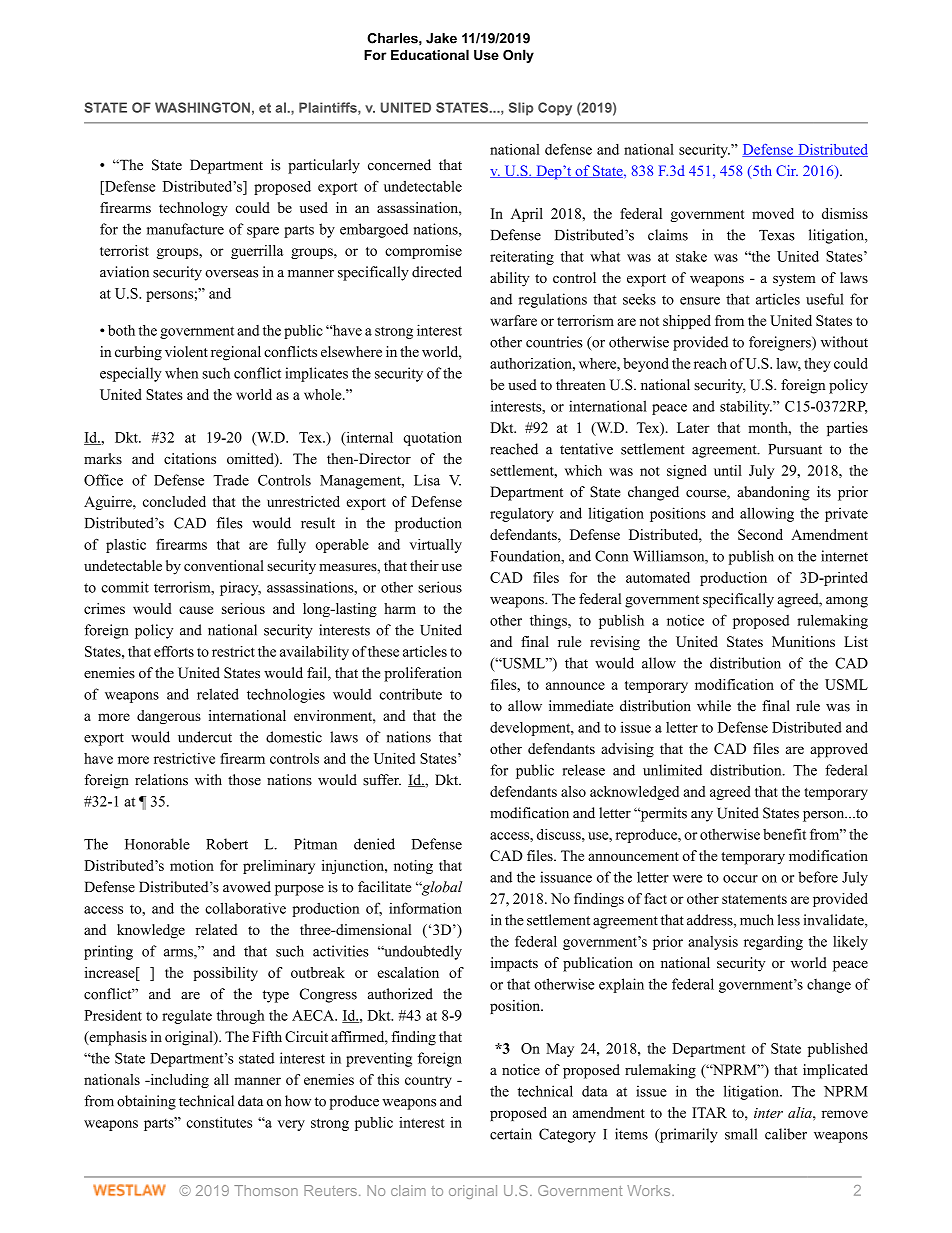 The height and width of the screenshot is (1233, 952). Describe the element at coordinates (518, 56) in the screenshot. I see `Only` at that location.
